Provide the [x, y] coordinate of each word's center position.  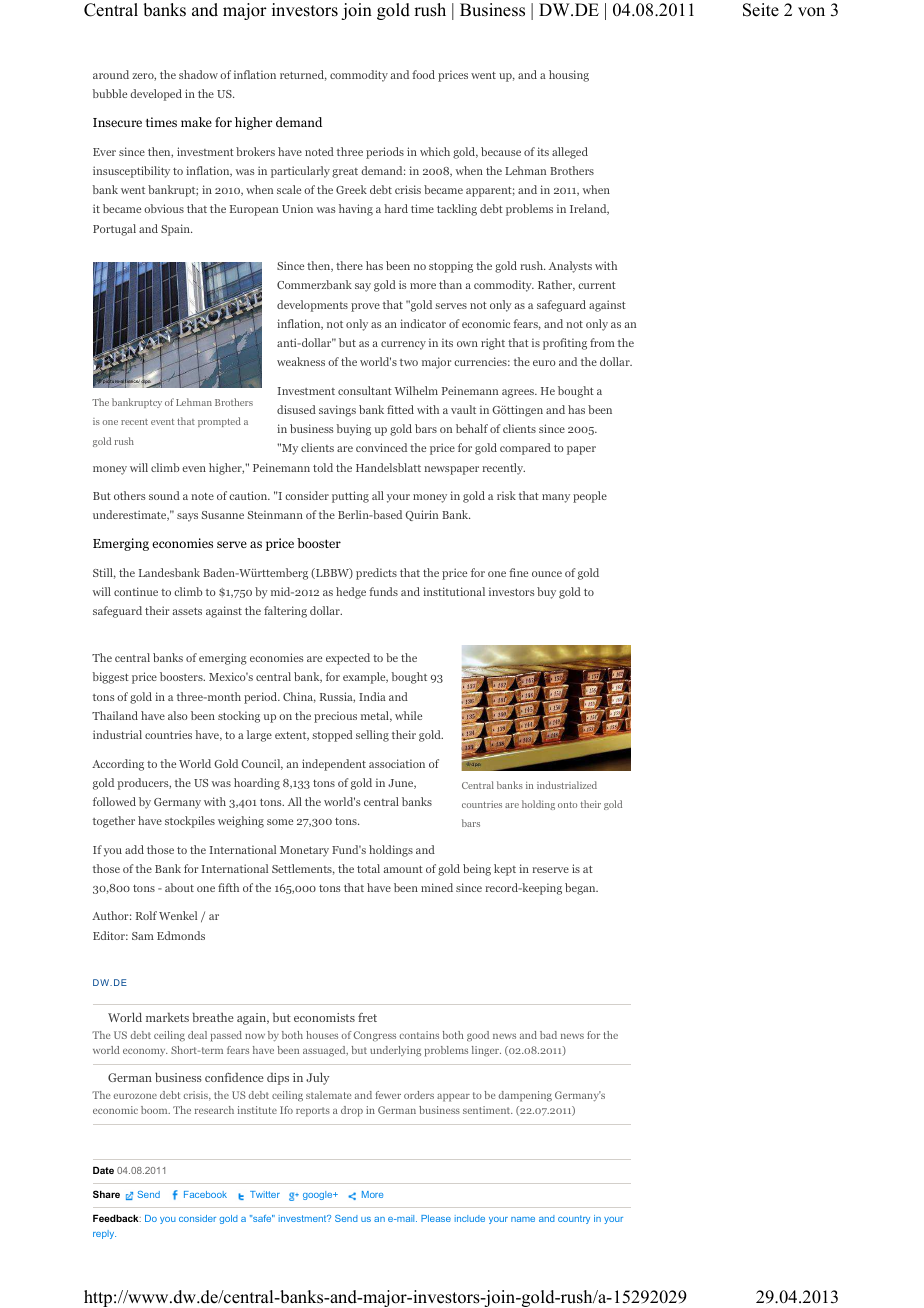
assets [187, 611]
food [423, 74]
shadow [198, 74]
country [574, 1219]
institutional [454, 591]
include [470, 1218]
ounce [547, 574]
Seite [761, 10]
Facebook [205, 1194]
